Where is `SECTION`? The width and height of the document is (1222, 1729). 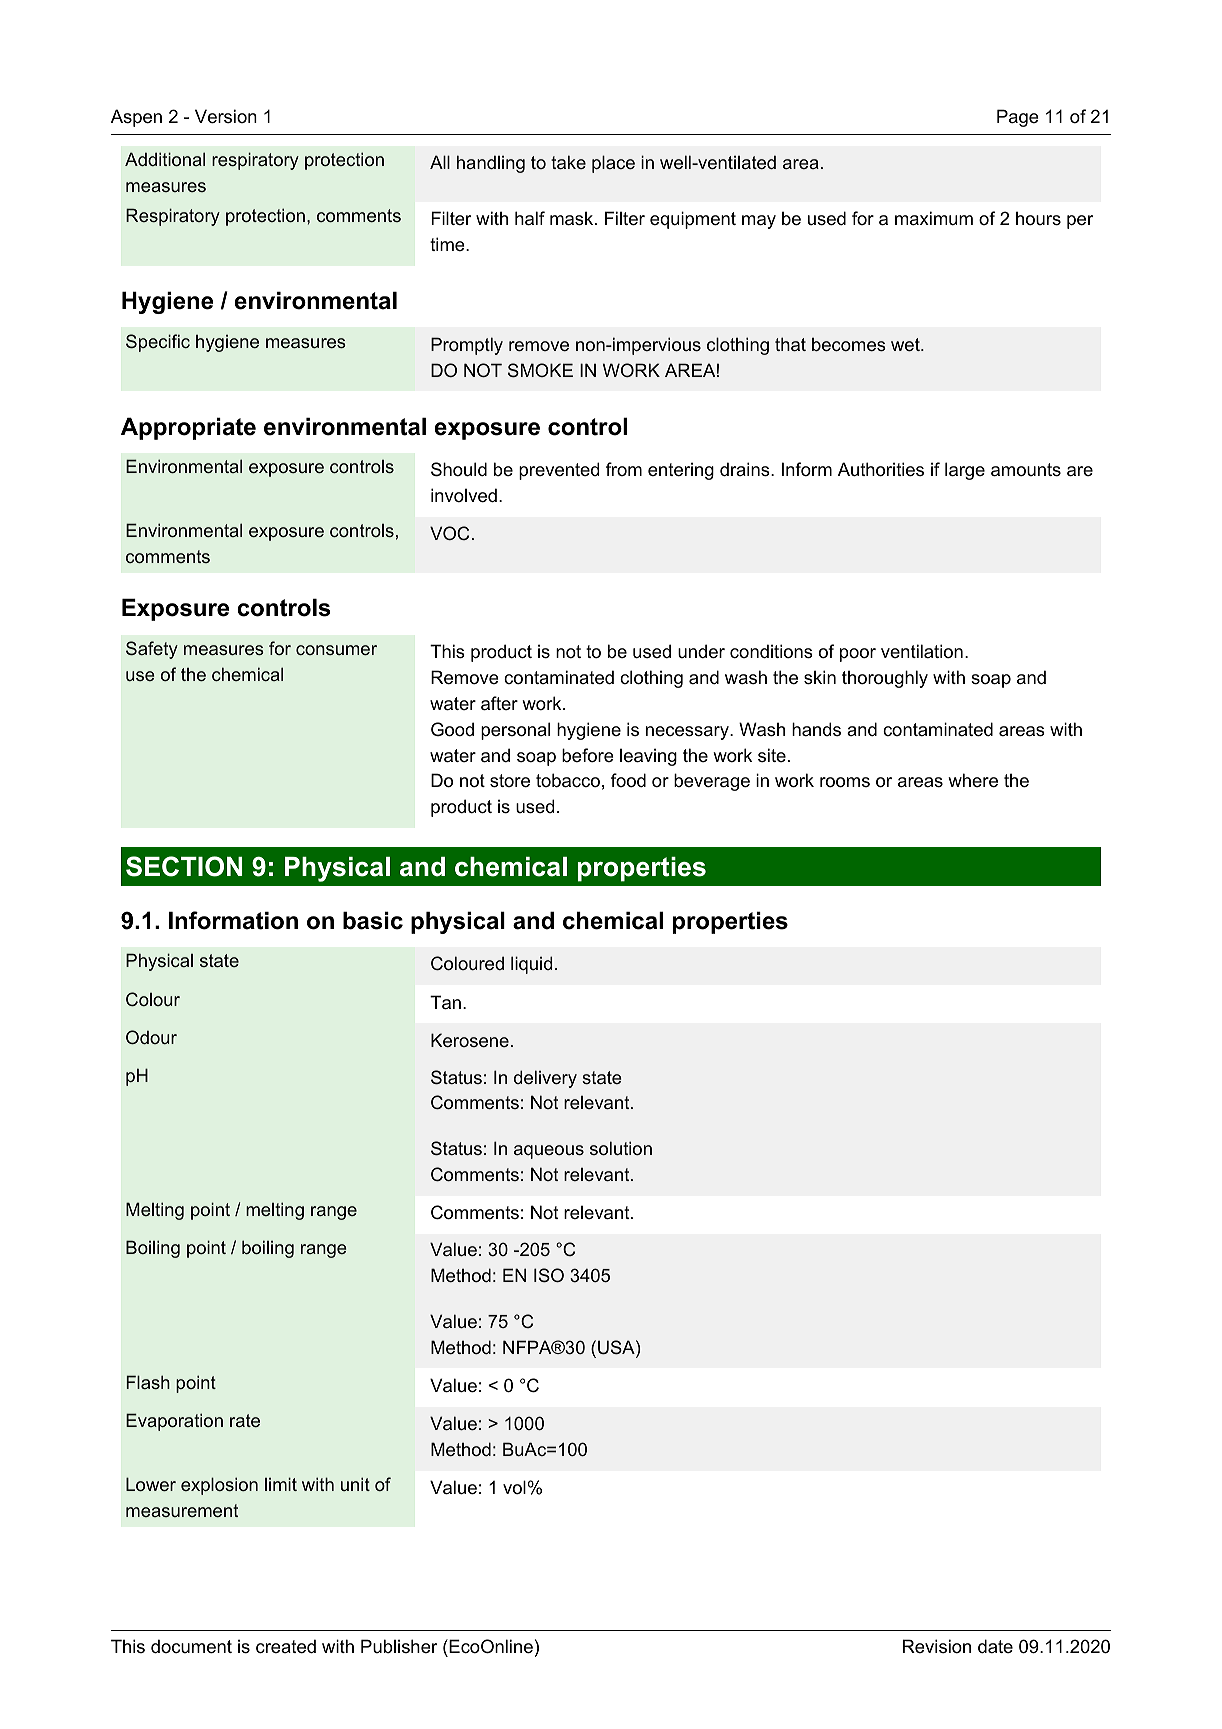 SECTION is located at coordinates (184, 866).
